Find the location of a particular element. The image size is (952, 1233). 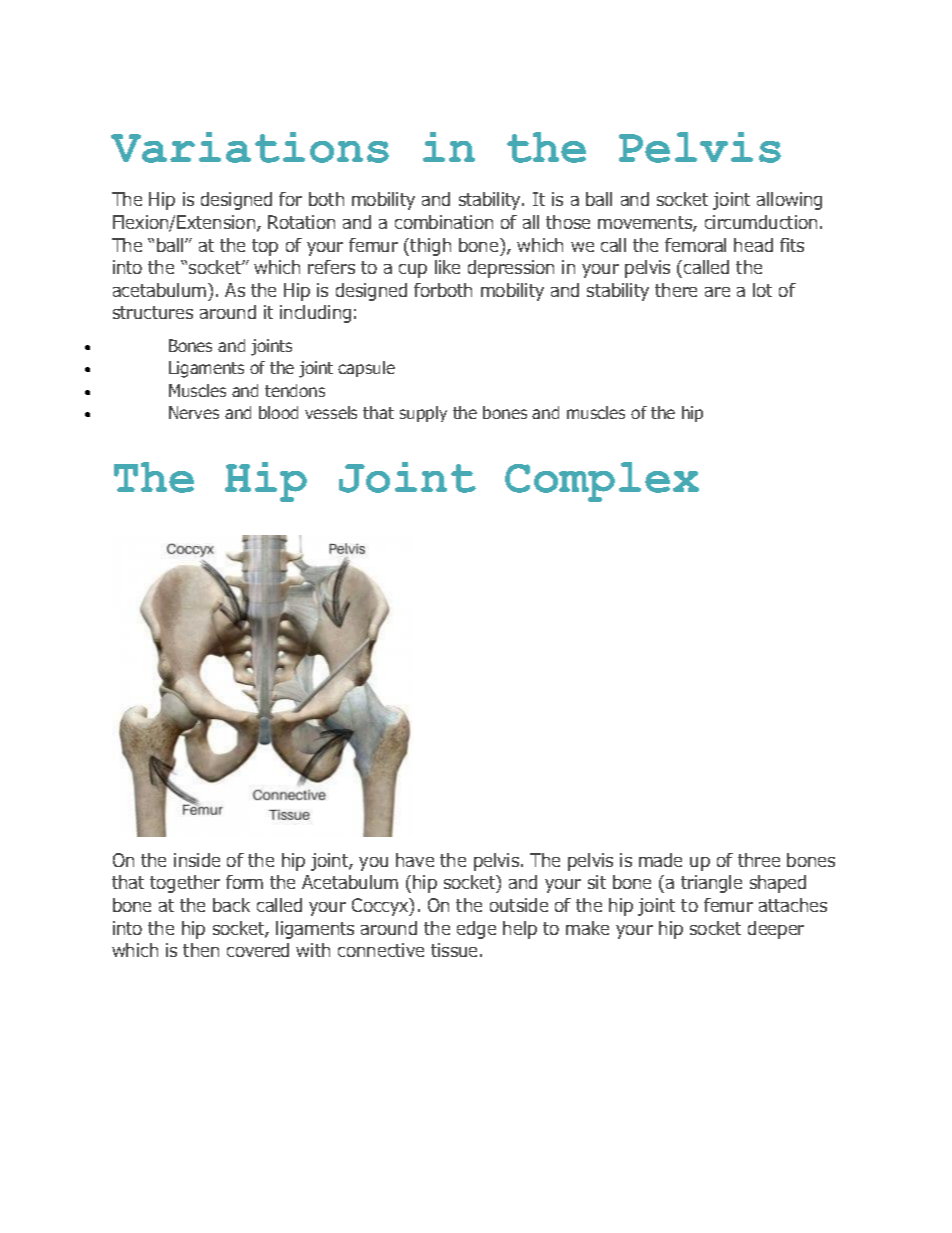

combination is located at coordinates (444, 222).
